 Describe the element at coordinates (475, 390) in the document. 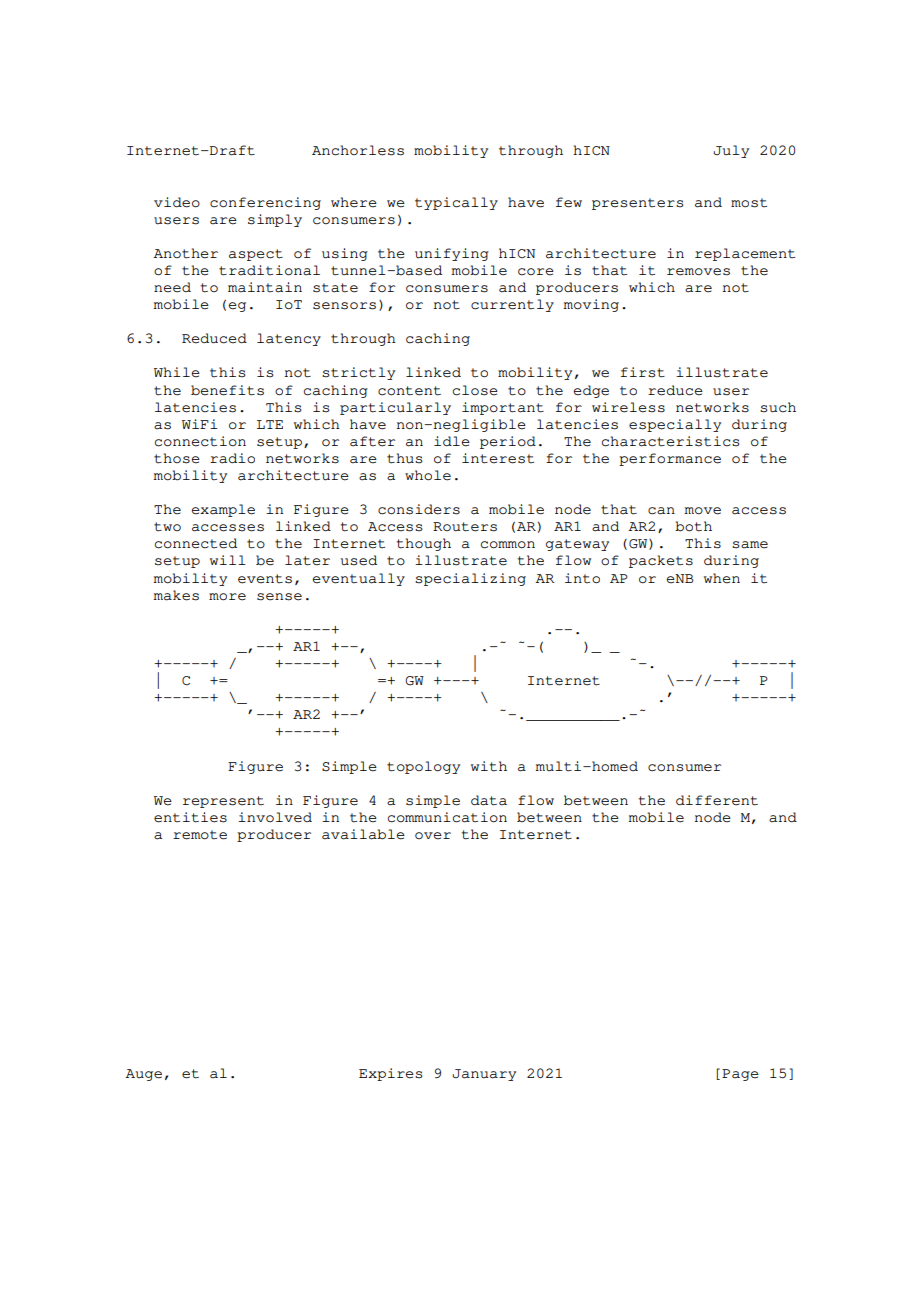

I see `close` at that location.
